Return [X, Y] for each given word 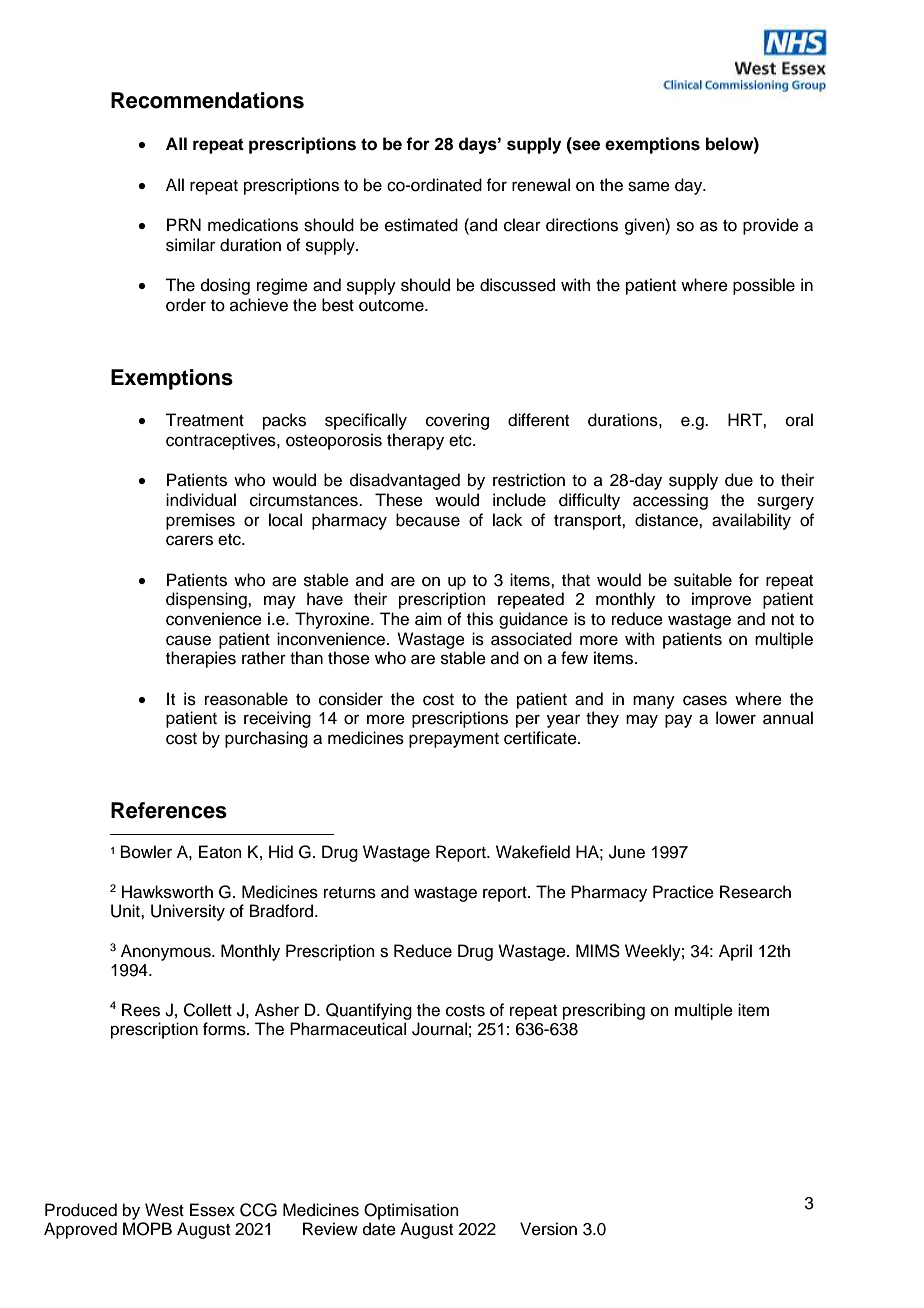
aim [428, 619]
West [164, 1210]
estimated [421, 225]
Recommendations [207, 100]
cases [705, 700]
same [649, 186]
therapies [201, 659]
